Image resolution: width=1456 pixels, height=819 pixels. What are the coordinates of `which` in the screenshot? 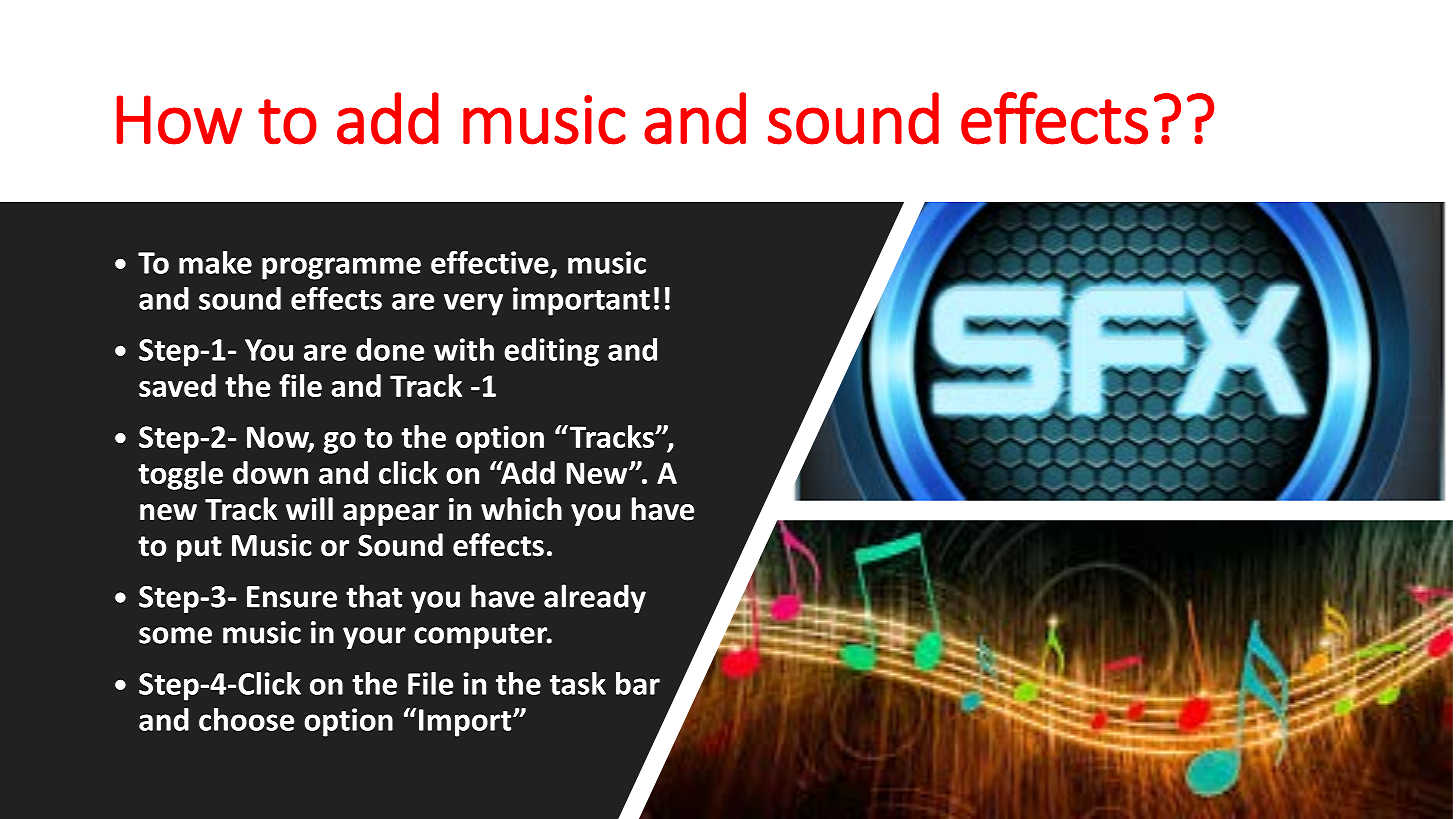 It's located at (521, 509).
